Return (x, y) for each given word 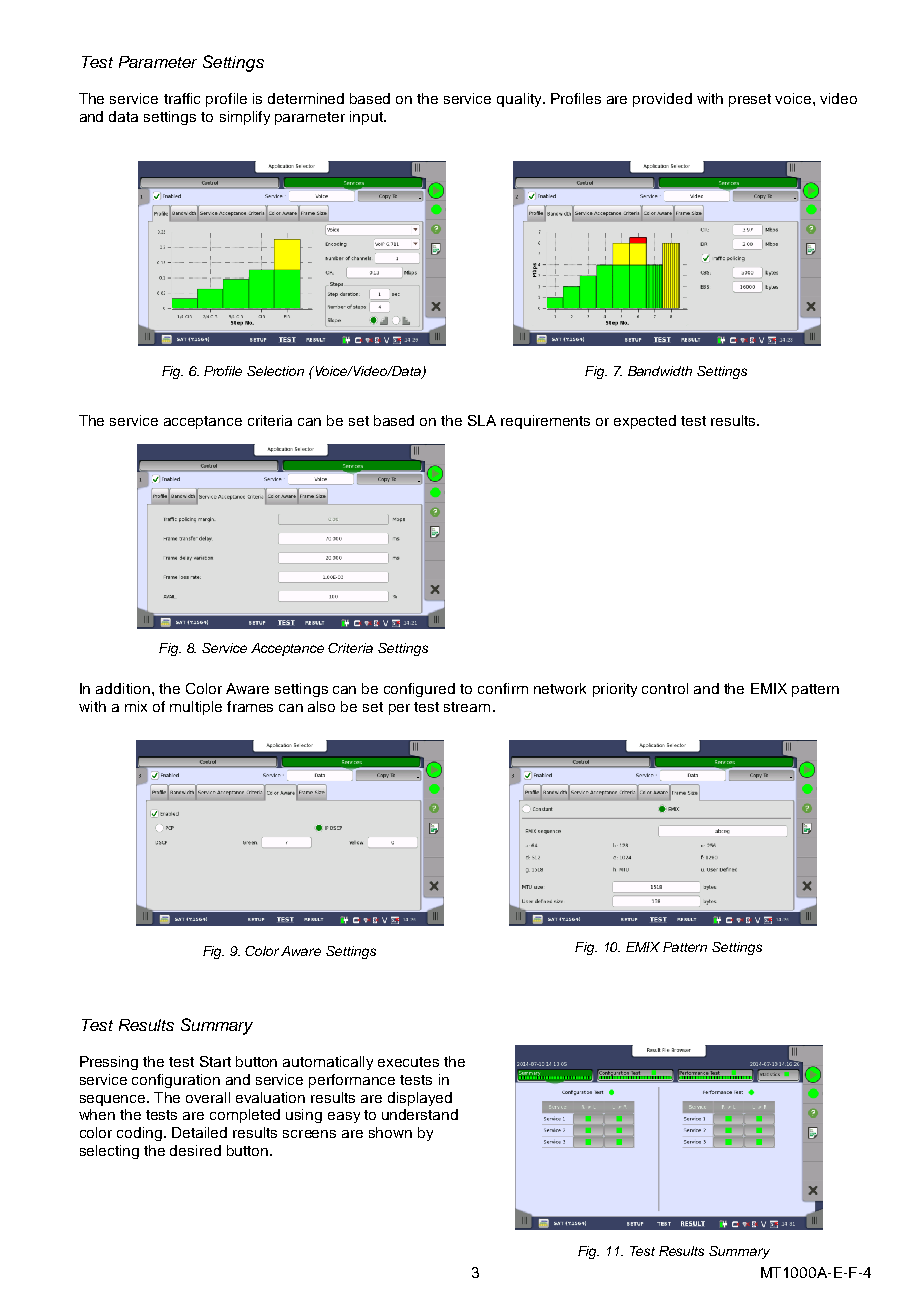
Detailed (199, 1132)
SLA (482, 420)
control (665, 688)
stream (467, 707)
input (368, 118)
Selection (275, 371)
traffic (182, 98)
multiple (196, 708)
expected (645, 422)
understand (420, 1114)
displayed (420, 1099)
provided (662, 100)
